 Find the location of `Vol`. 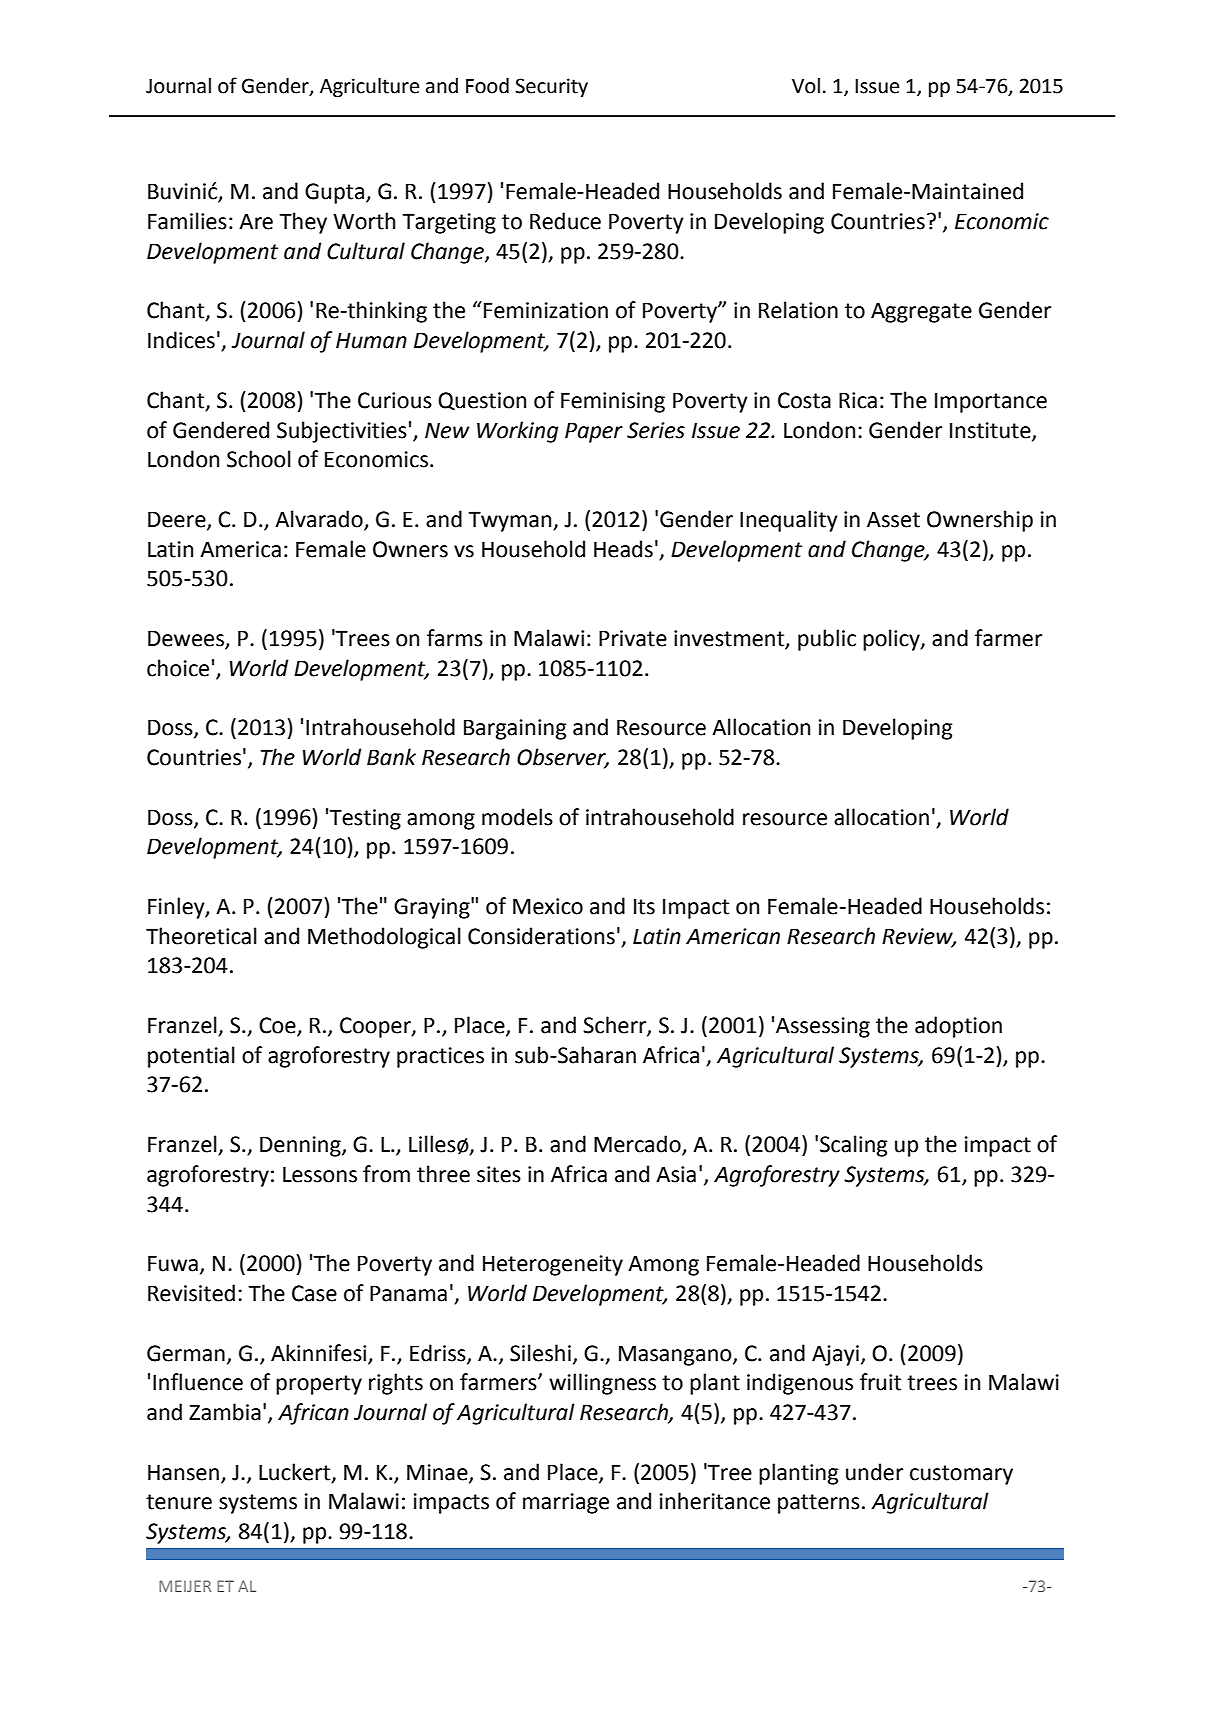

Vol is located at coordinates (806, 86).
